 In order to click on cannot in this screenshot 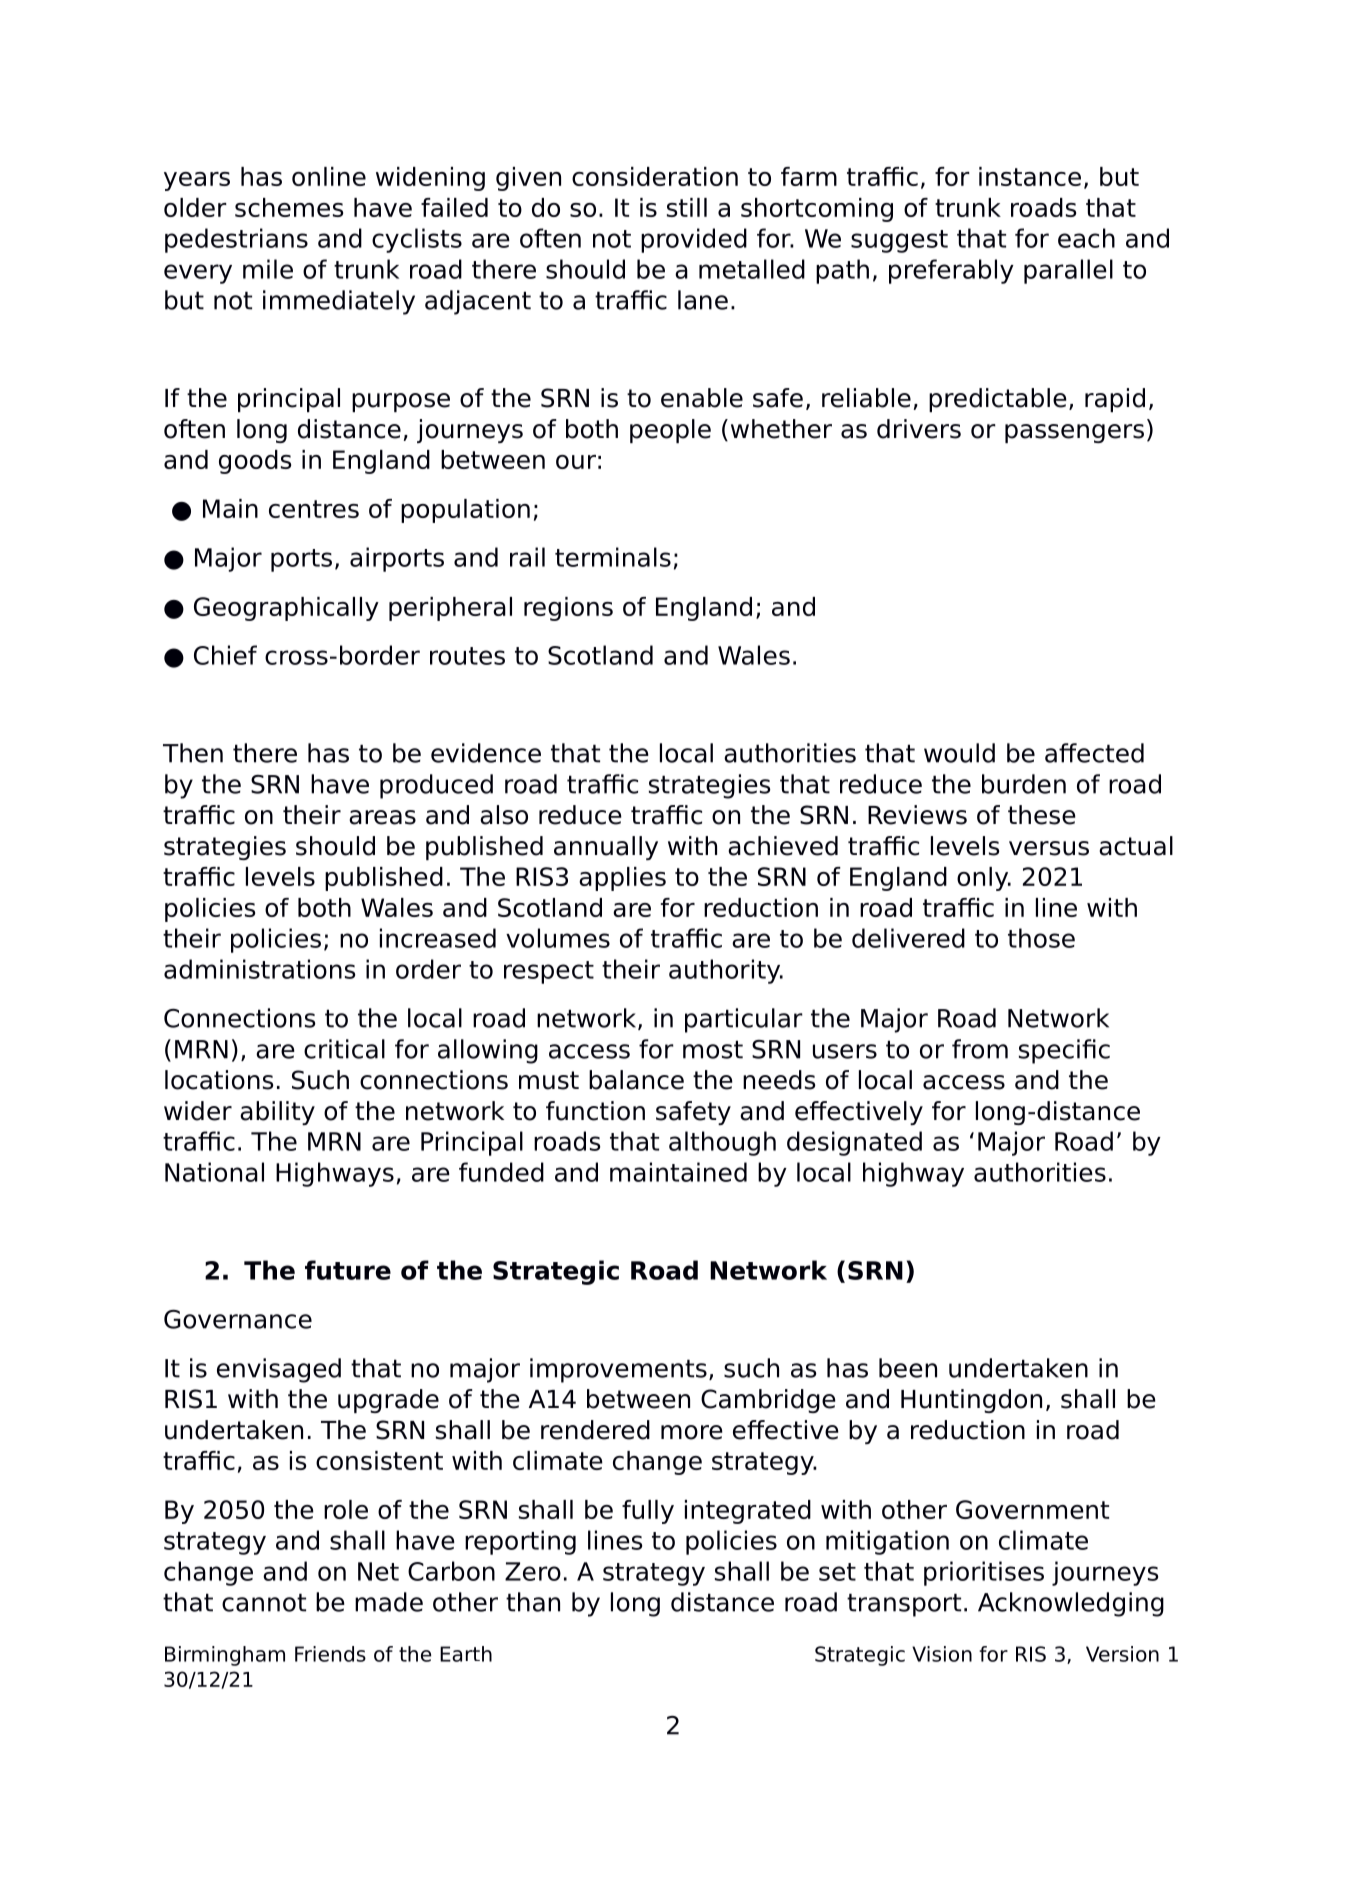, I will do `click(264, 1602)`.
